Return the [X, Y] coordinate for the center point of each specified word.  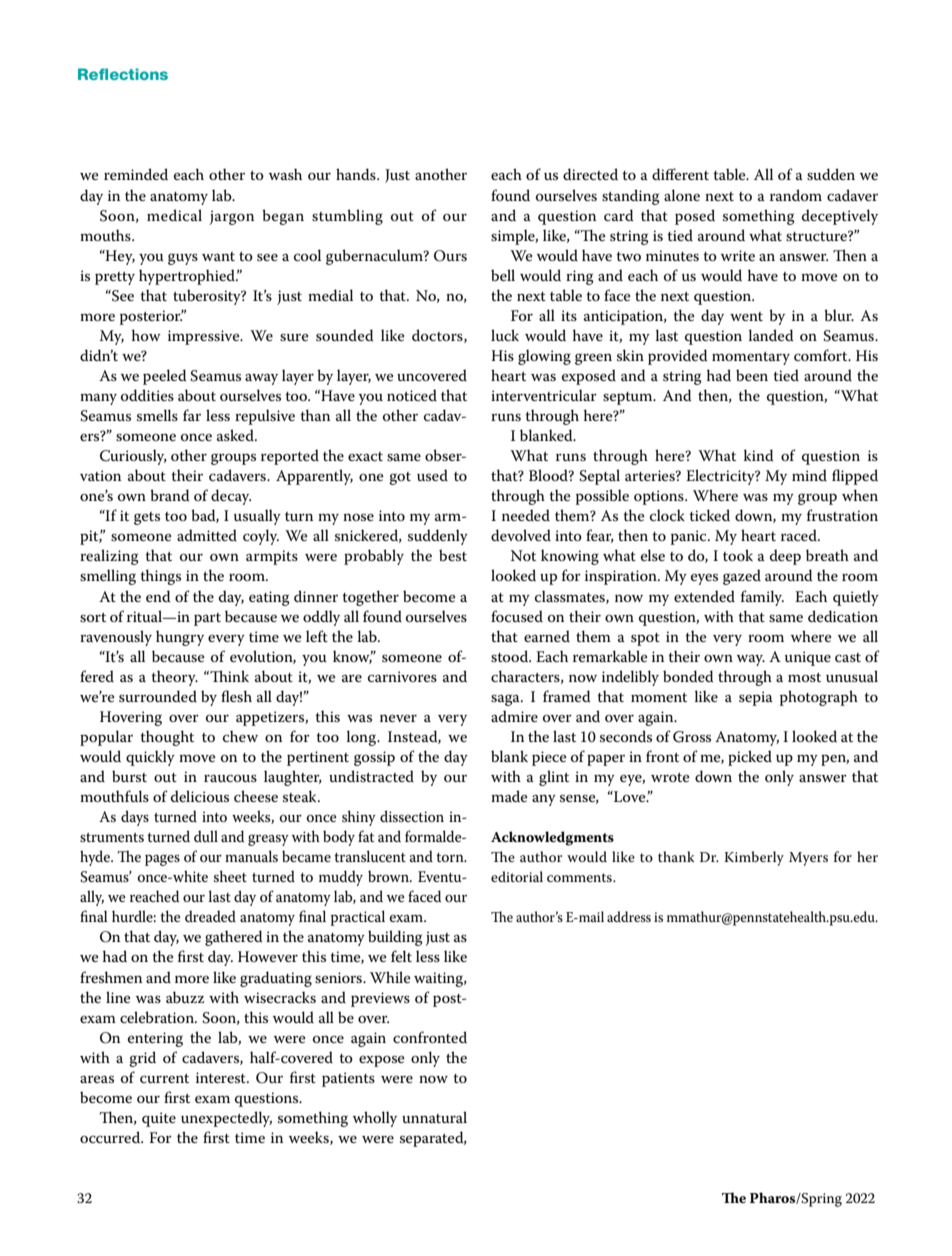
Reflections [123, 74]
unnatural [434, 1117]
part [207, 619]
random [796, 195]
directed [590, 174]
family [762, 598]
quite [159, 1119]
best [453, 555]
